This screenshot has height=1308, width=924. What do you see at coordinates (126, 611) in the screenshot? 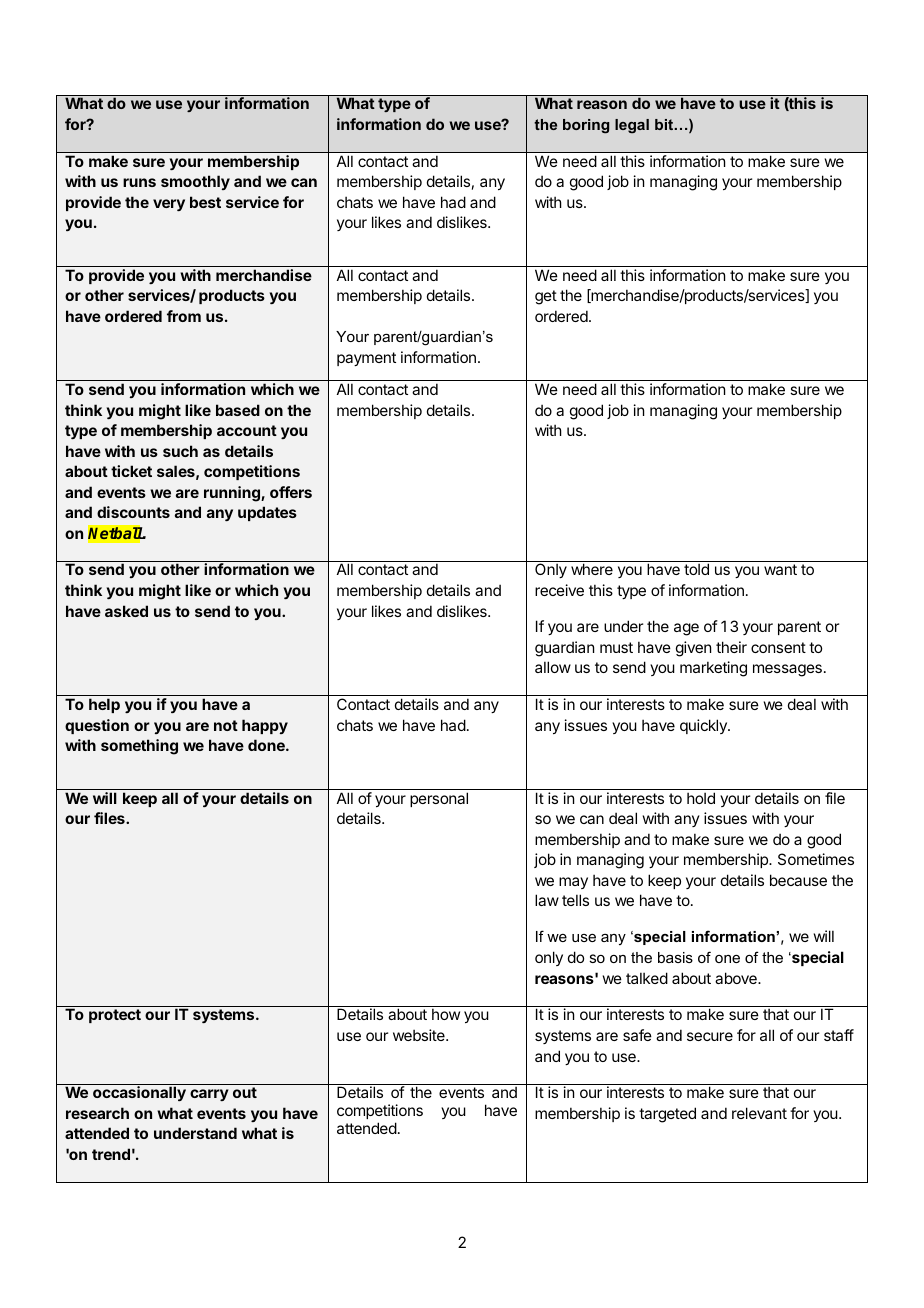
I see `asked` at bounding box center [126, 611].
